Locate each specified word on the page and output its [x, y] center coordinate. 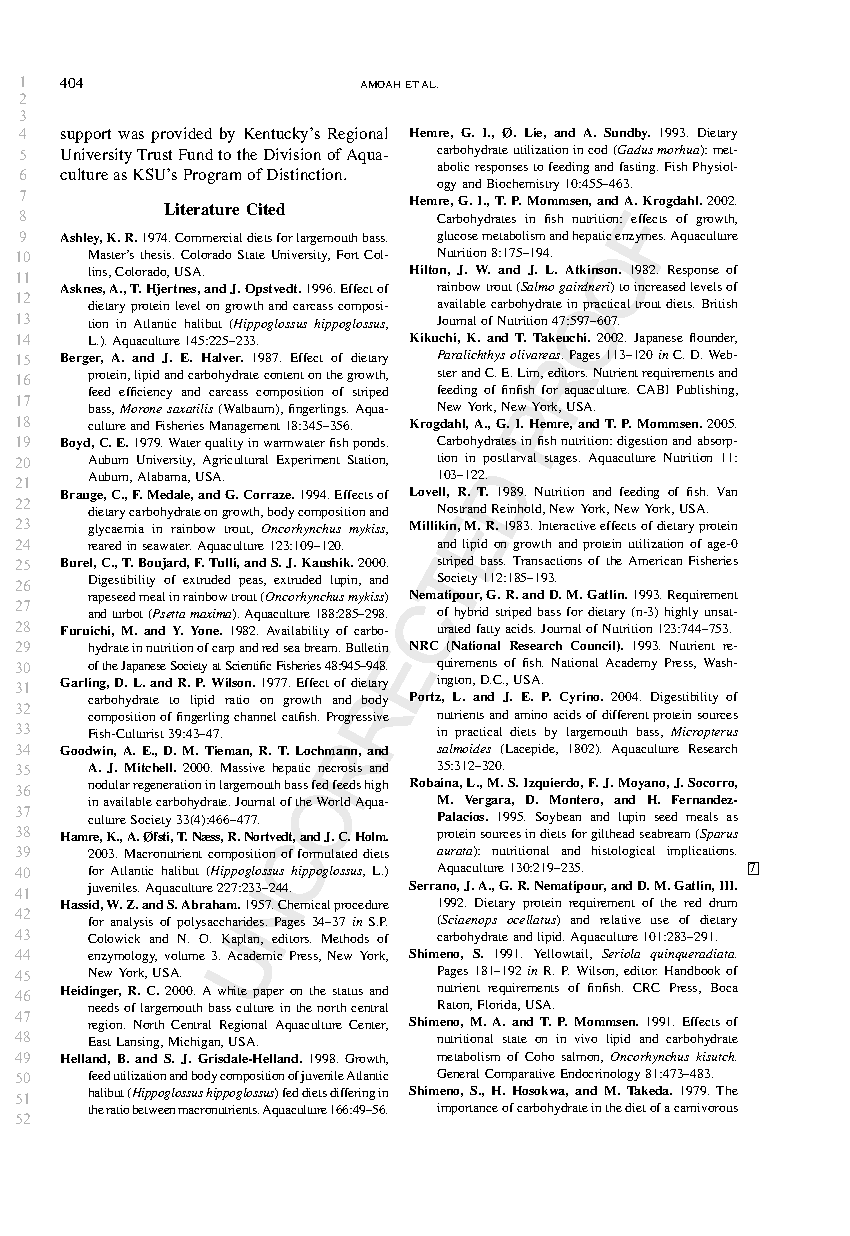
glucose [457, 237]
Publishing [707, 391]
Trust [154, 154]
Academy [631, 664]
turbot [128, 613]
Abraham [211, 904]
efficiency [145, 393]
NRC [424, 645]
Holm [372, 836]
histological [623, 852]
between [154, 1109]
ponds [370, 444]
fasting [639, 168]
